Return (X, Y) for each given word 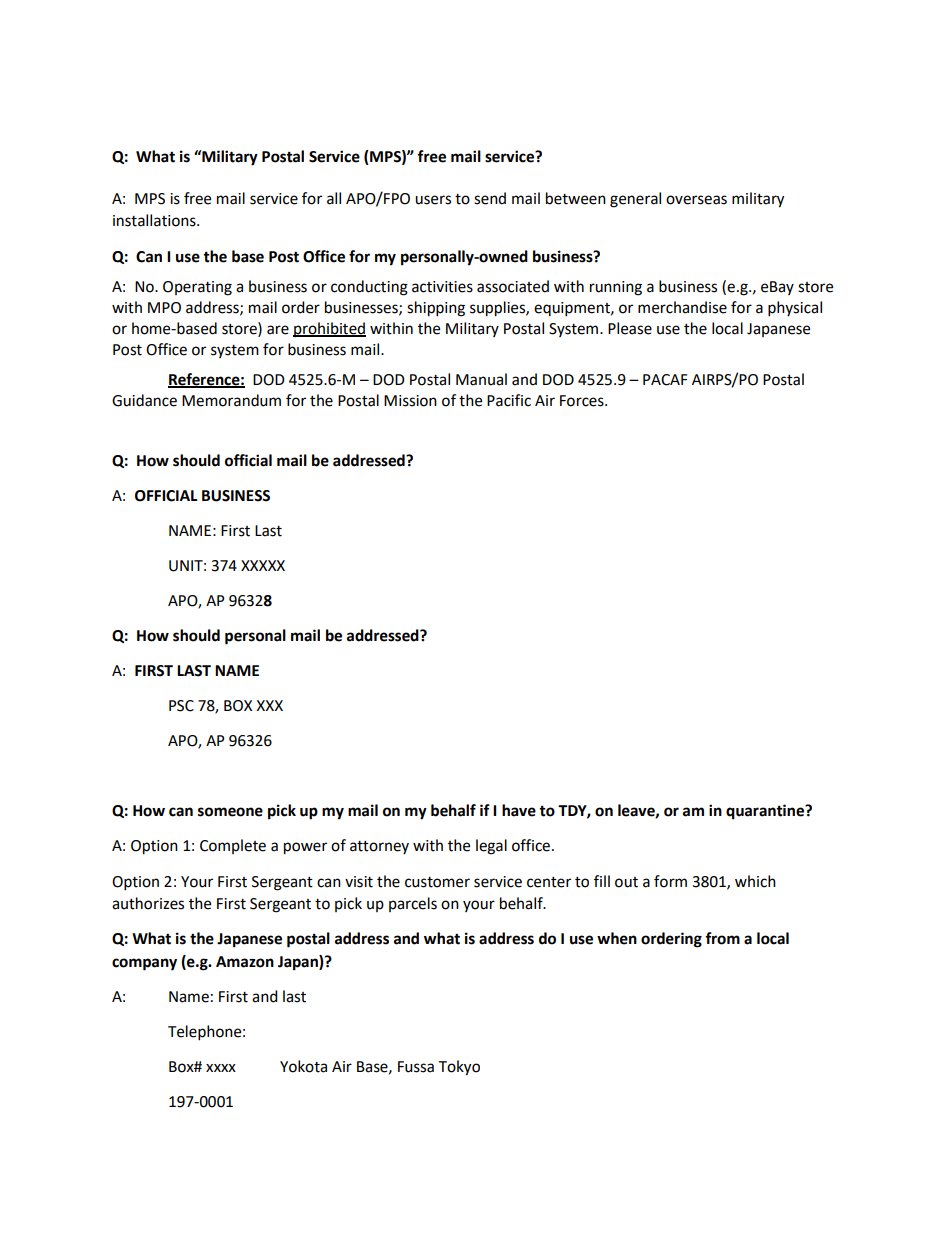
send (490, 198)
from (722, 938)
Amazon (245, 962)
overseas (696, 200)
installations (155, 220)
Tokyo (459, 1068)
